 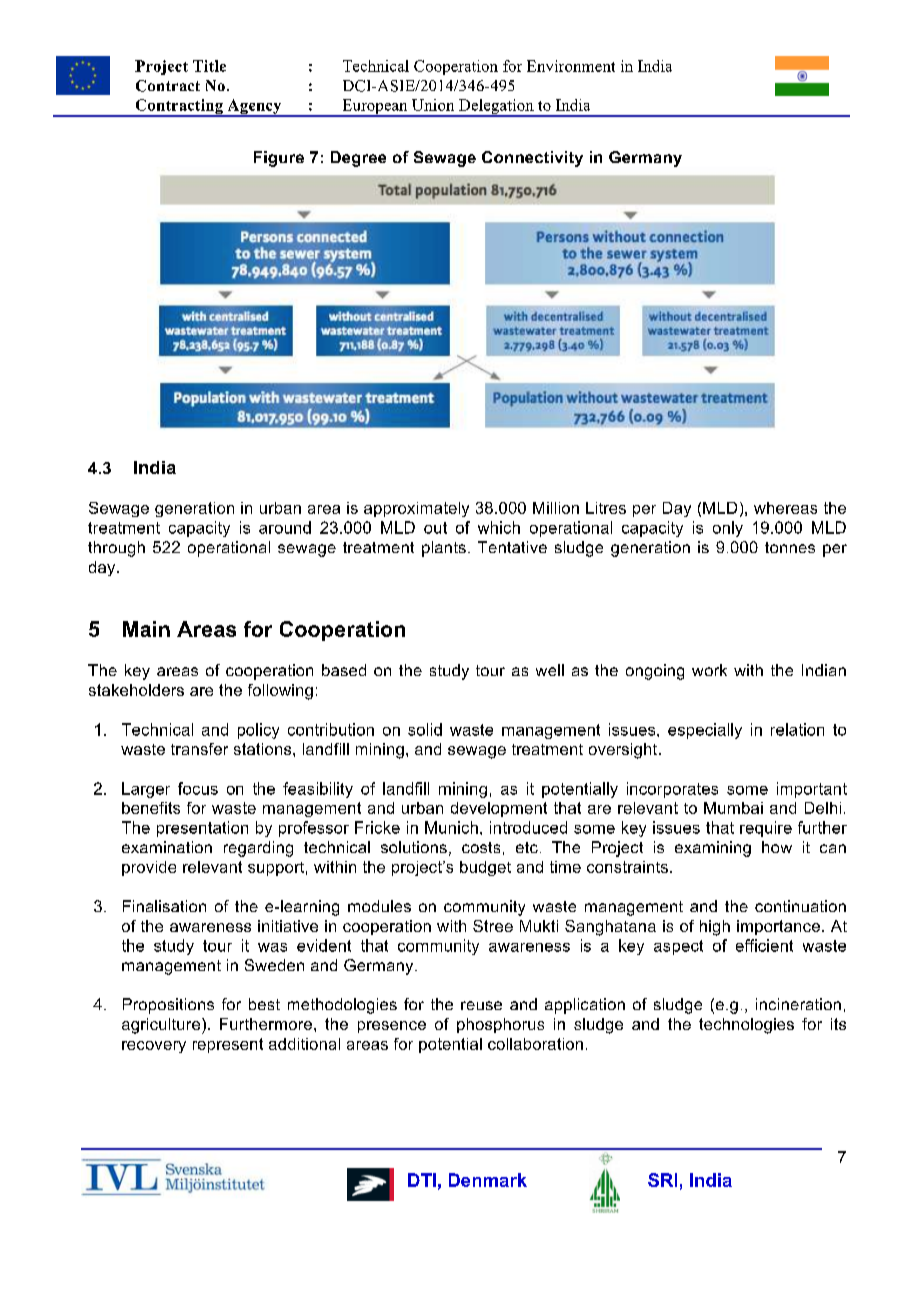 I want to click on represent, so click(x=228, y=1045).
